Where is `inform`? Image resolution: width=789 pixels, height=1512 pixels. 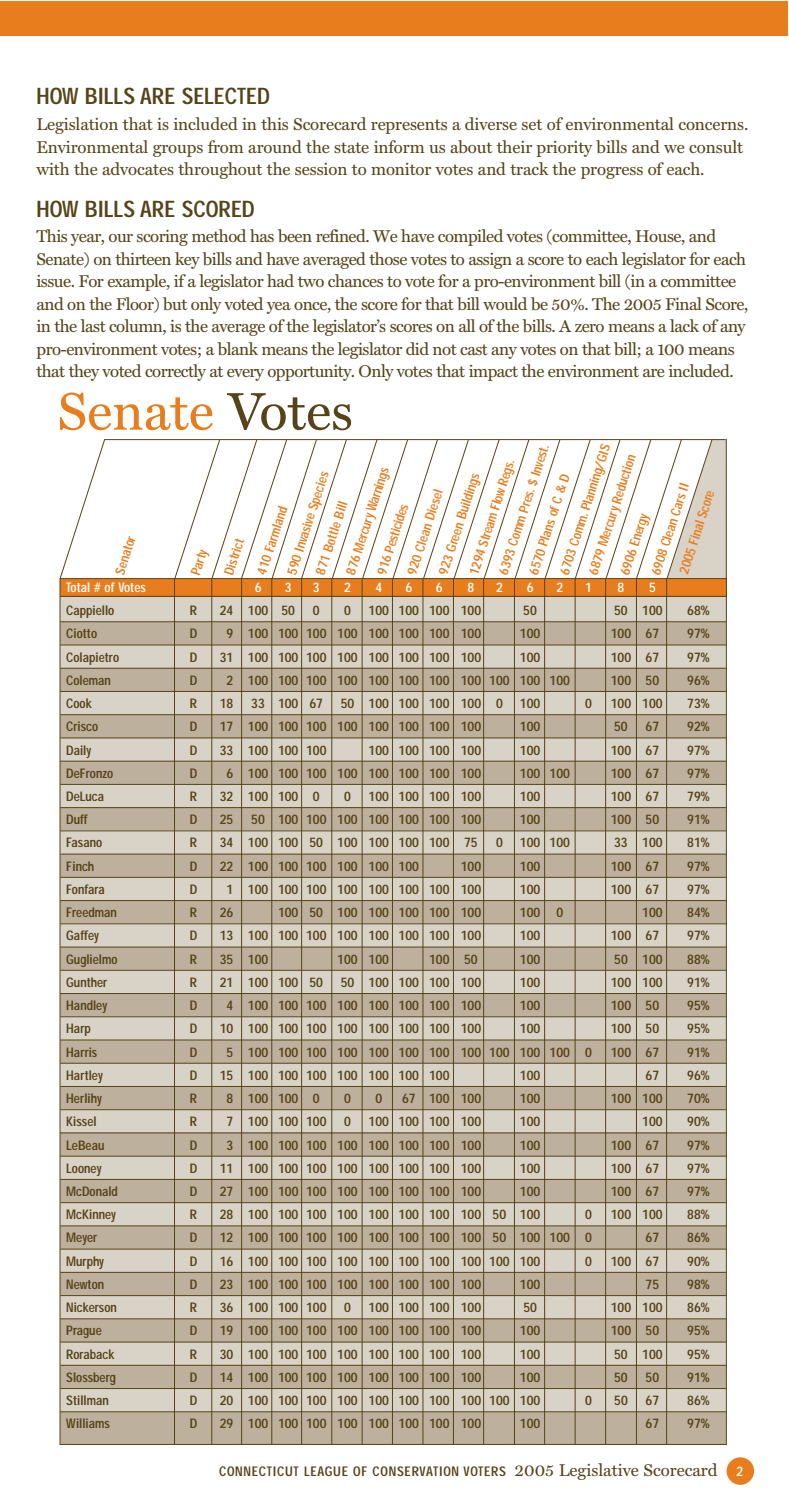 inform is located at coordinates (399, 146).
